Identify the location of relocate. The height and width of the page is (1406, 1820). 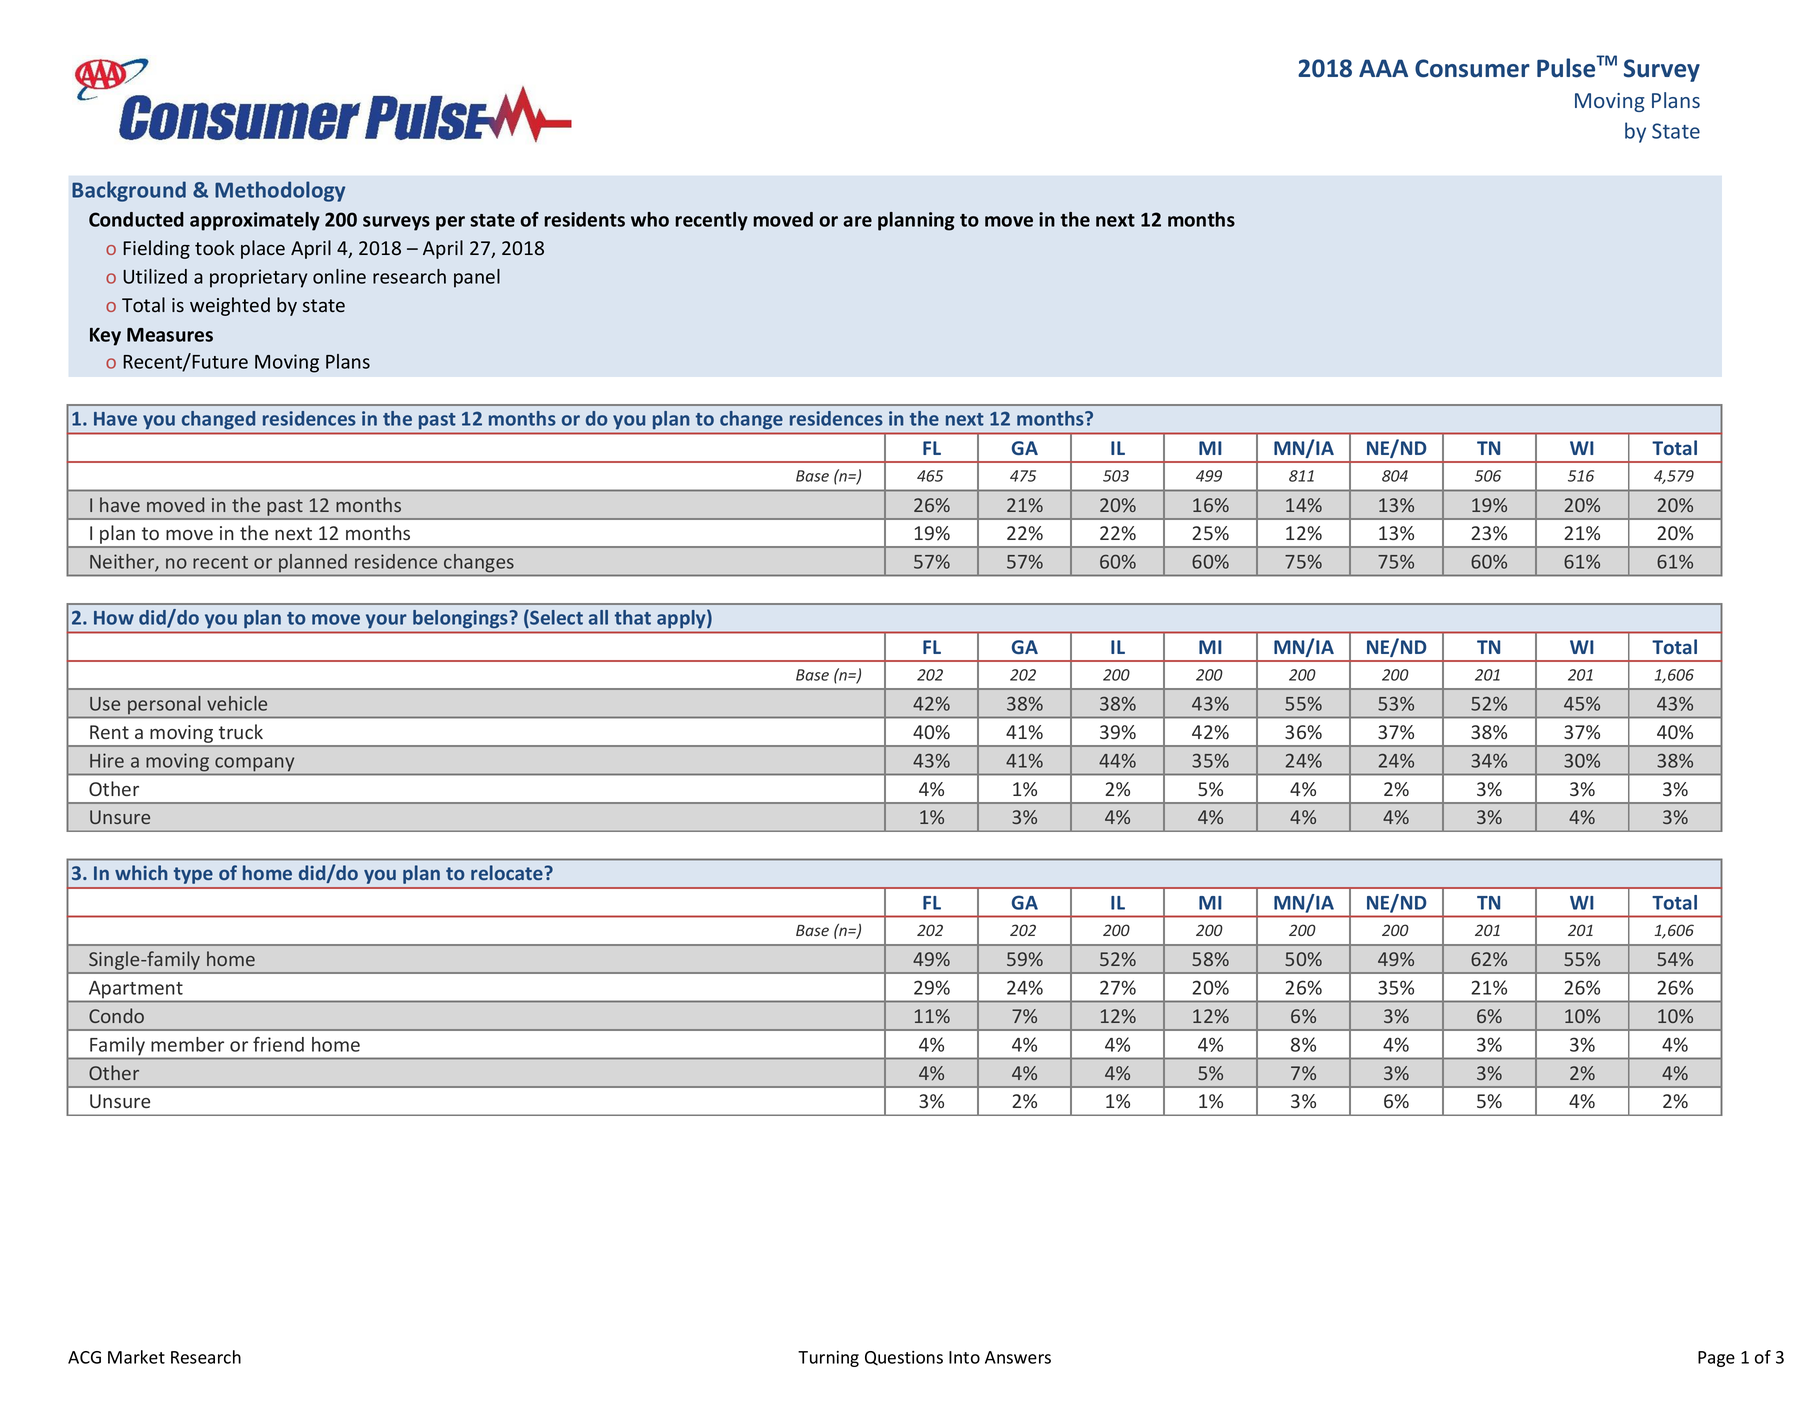
(507, 872).
